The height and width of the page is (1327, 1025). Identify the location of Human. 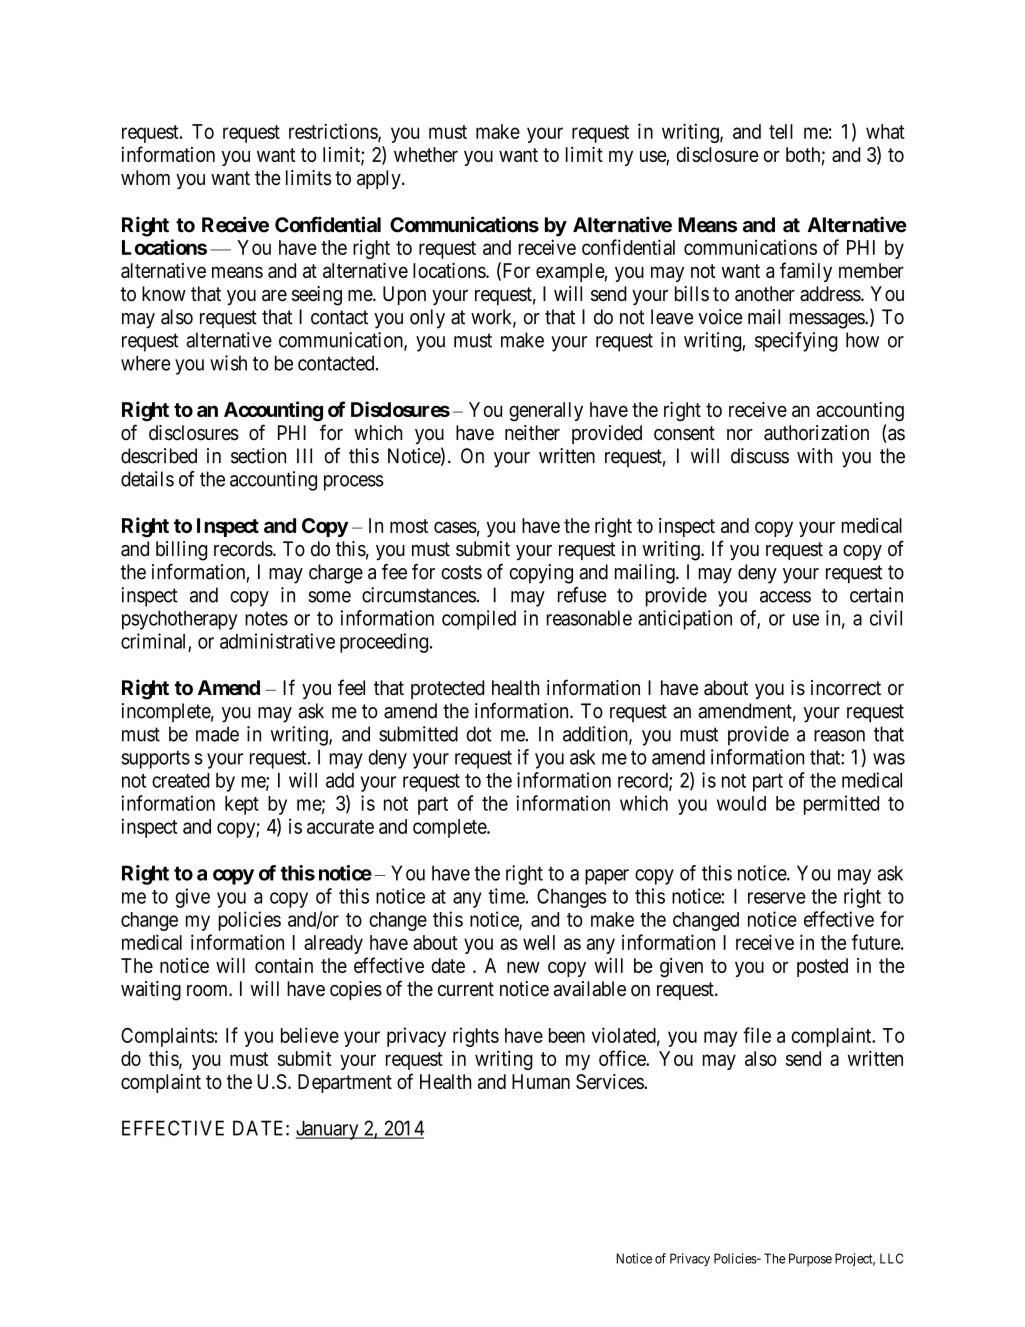
(541, 1081).
